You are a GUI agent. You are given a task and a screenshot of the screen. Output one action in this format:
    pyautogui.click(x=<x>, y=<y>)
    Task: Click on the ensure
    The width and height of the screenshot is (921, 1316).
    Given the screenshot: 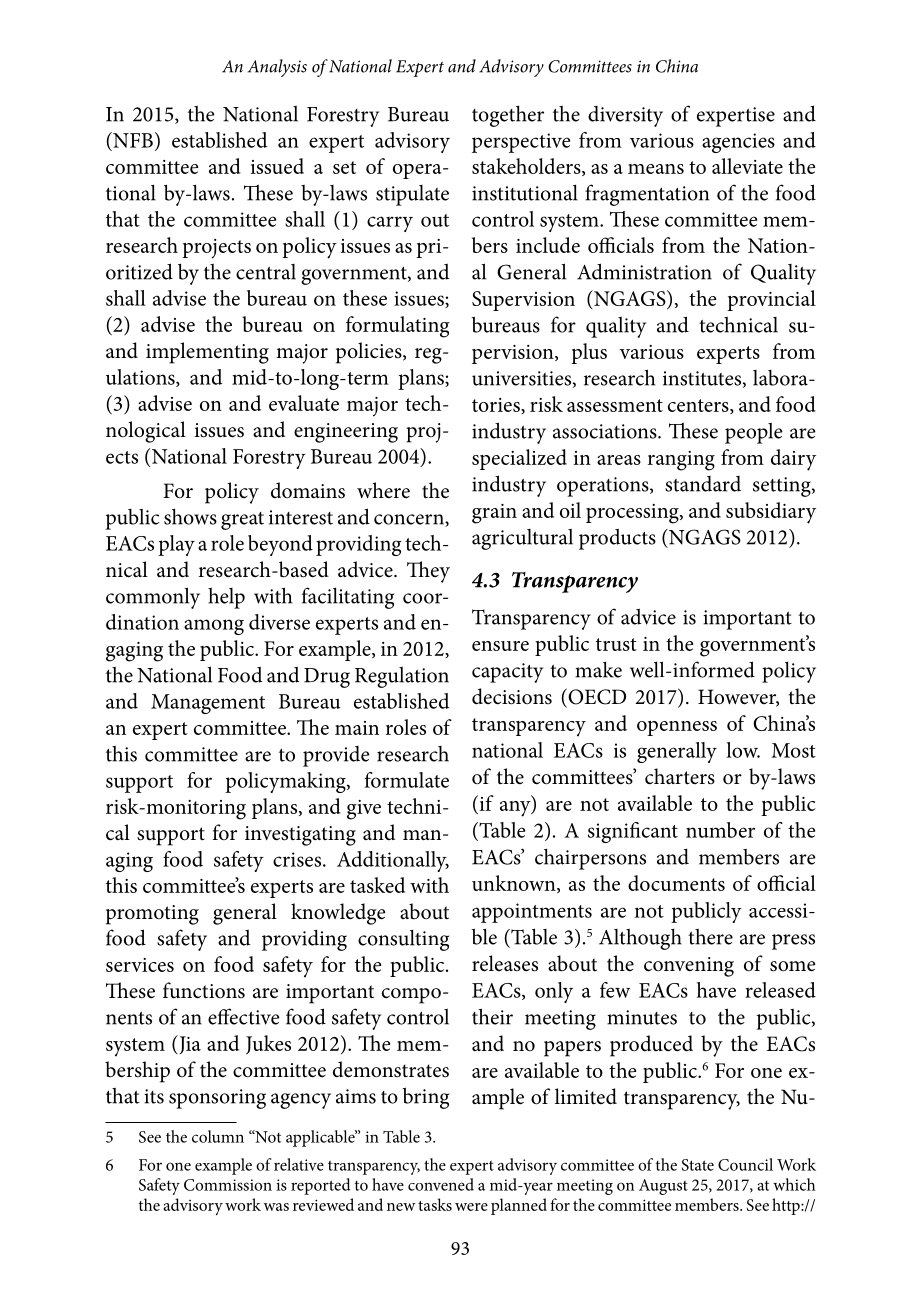 What is the action you would take?
    pyautogui.click(x=500, y=646)
